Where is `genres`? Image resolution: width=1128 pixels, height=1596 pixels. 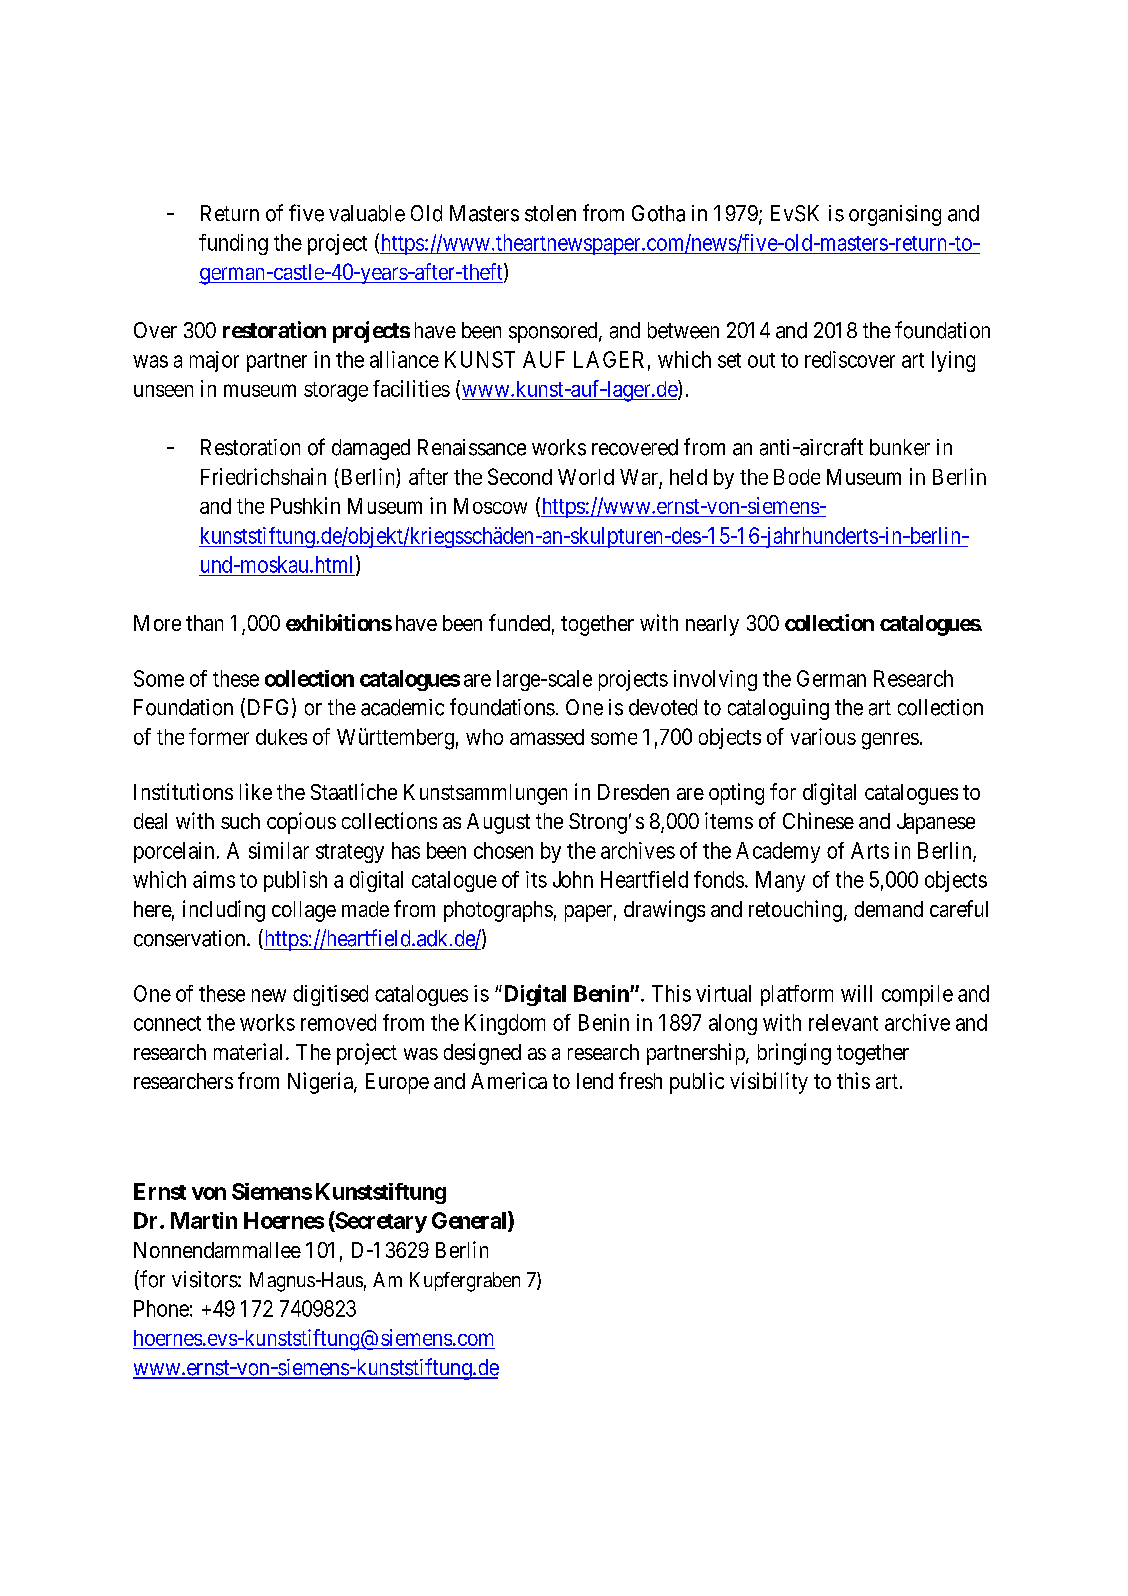
genres is located at coordinates (890, 741).
